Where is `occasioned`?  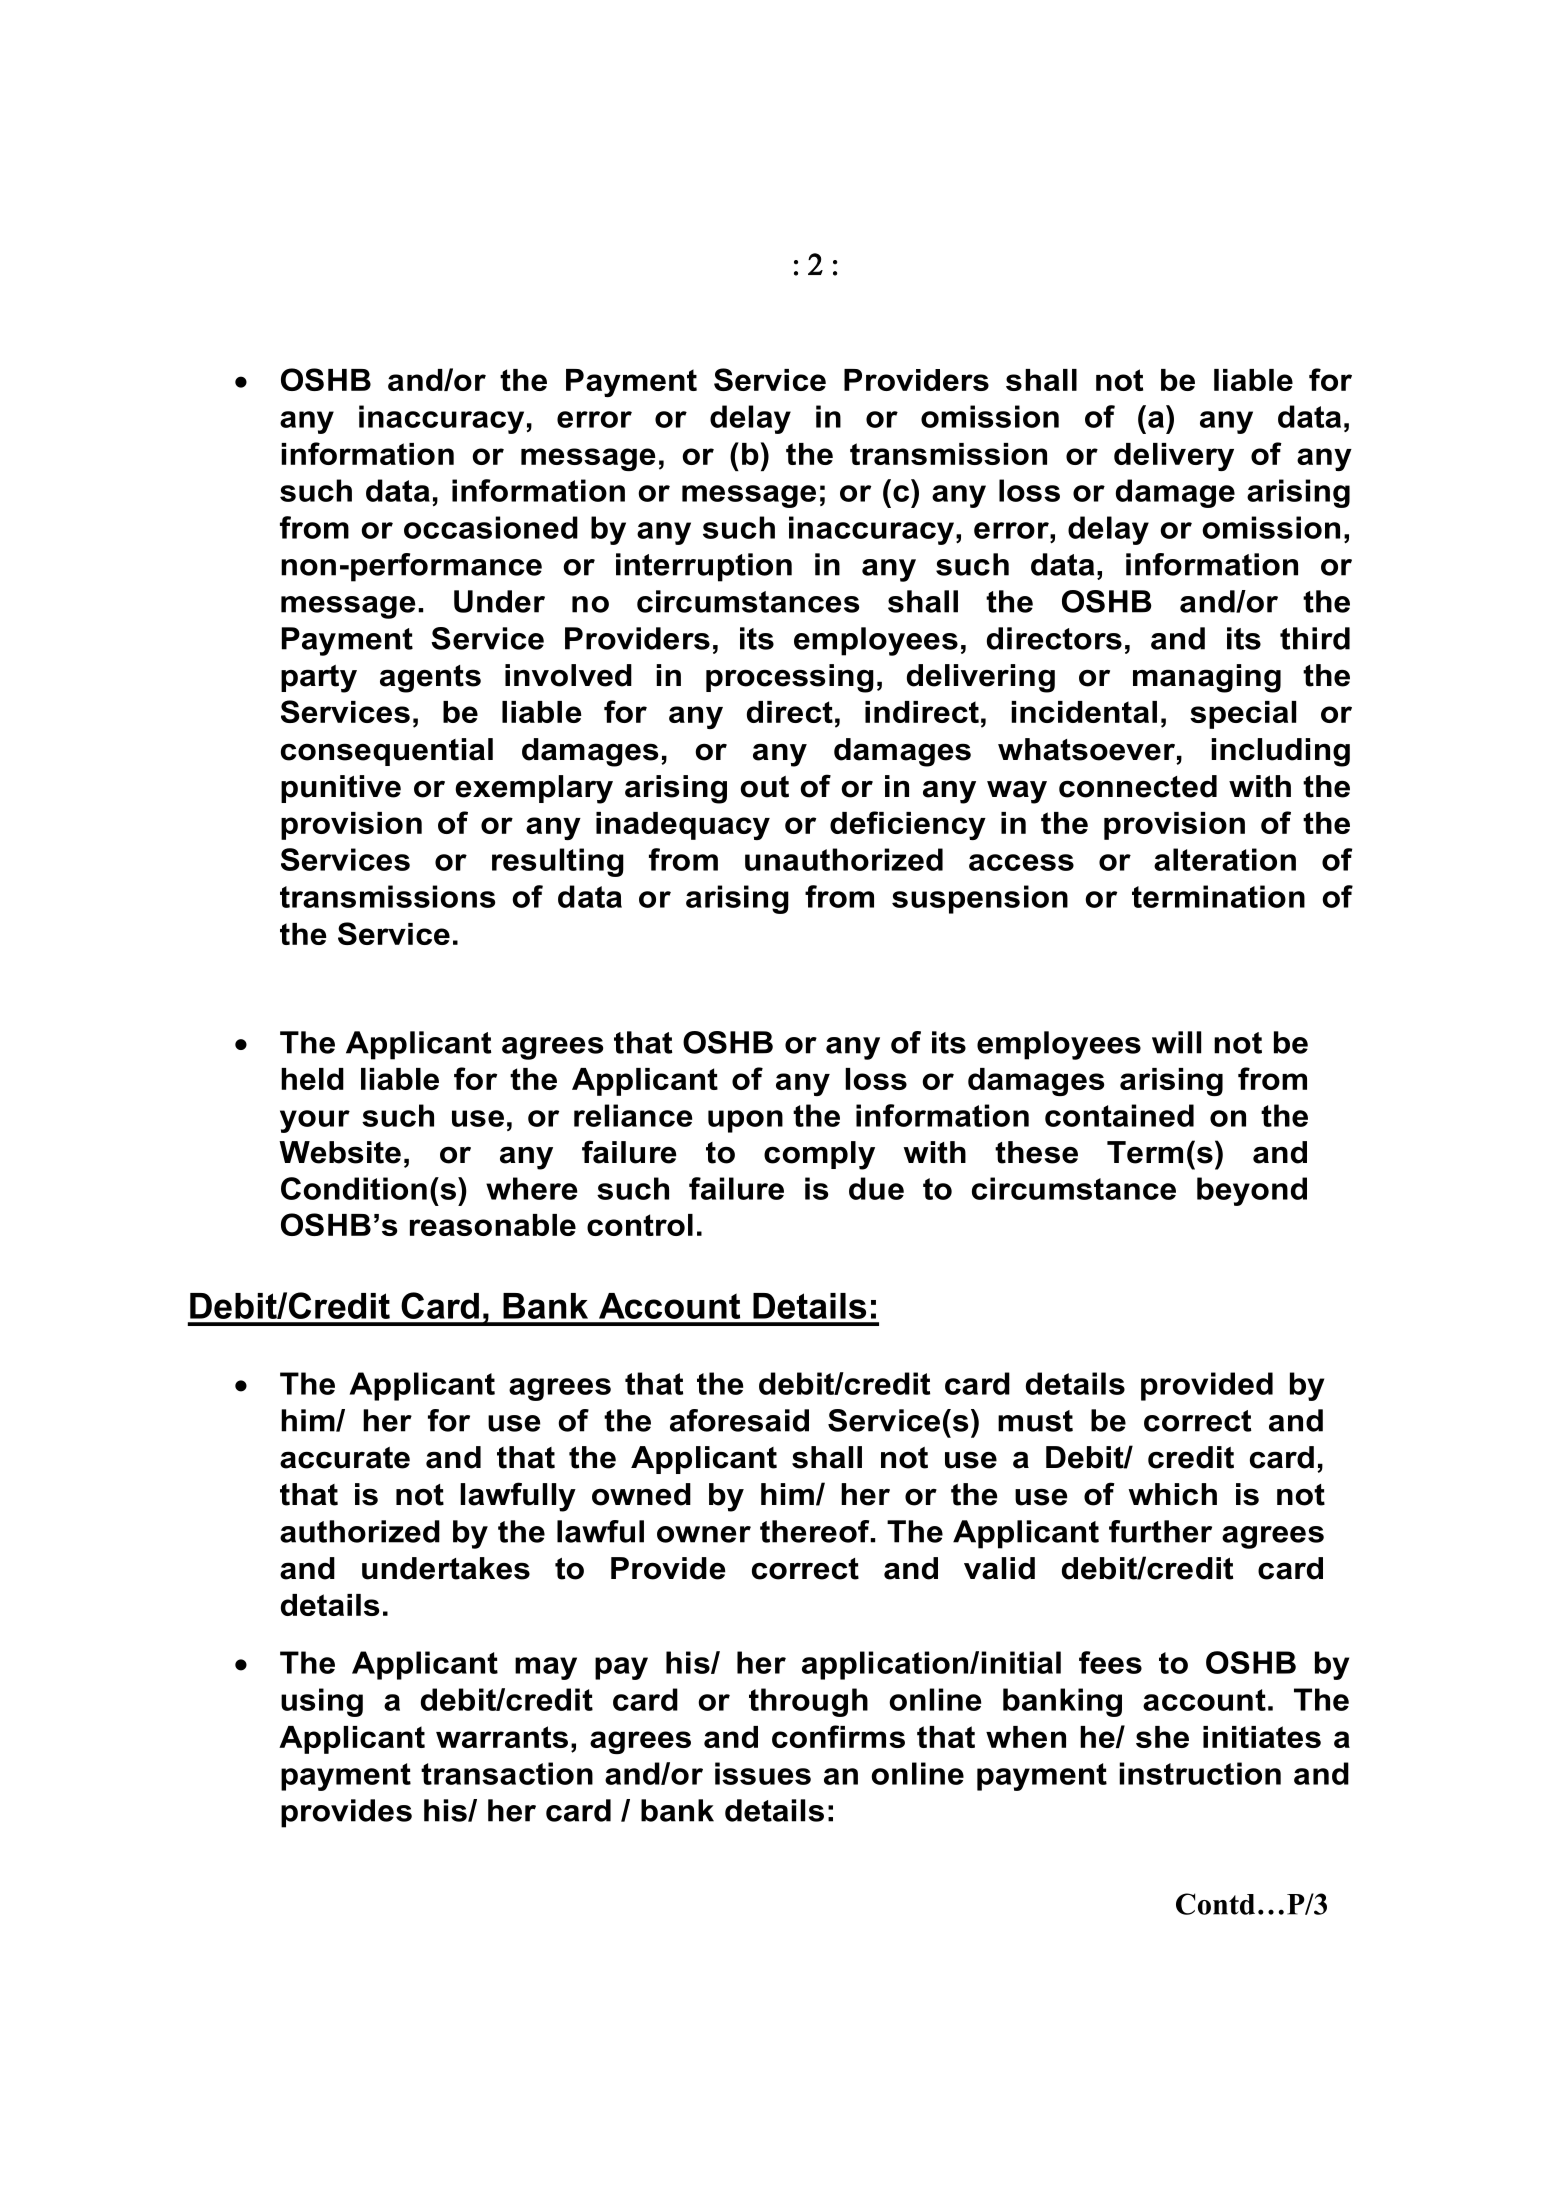
occasioned is located at coordinates (491, 527).
